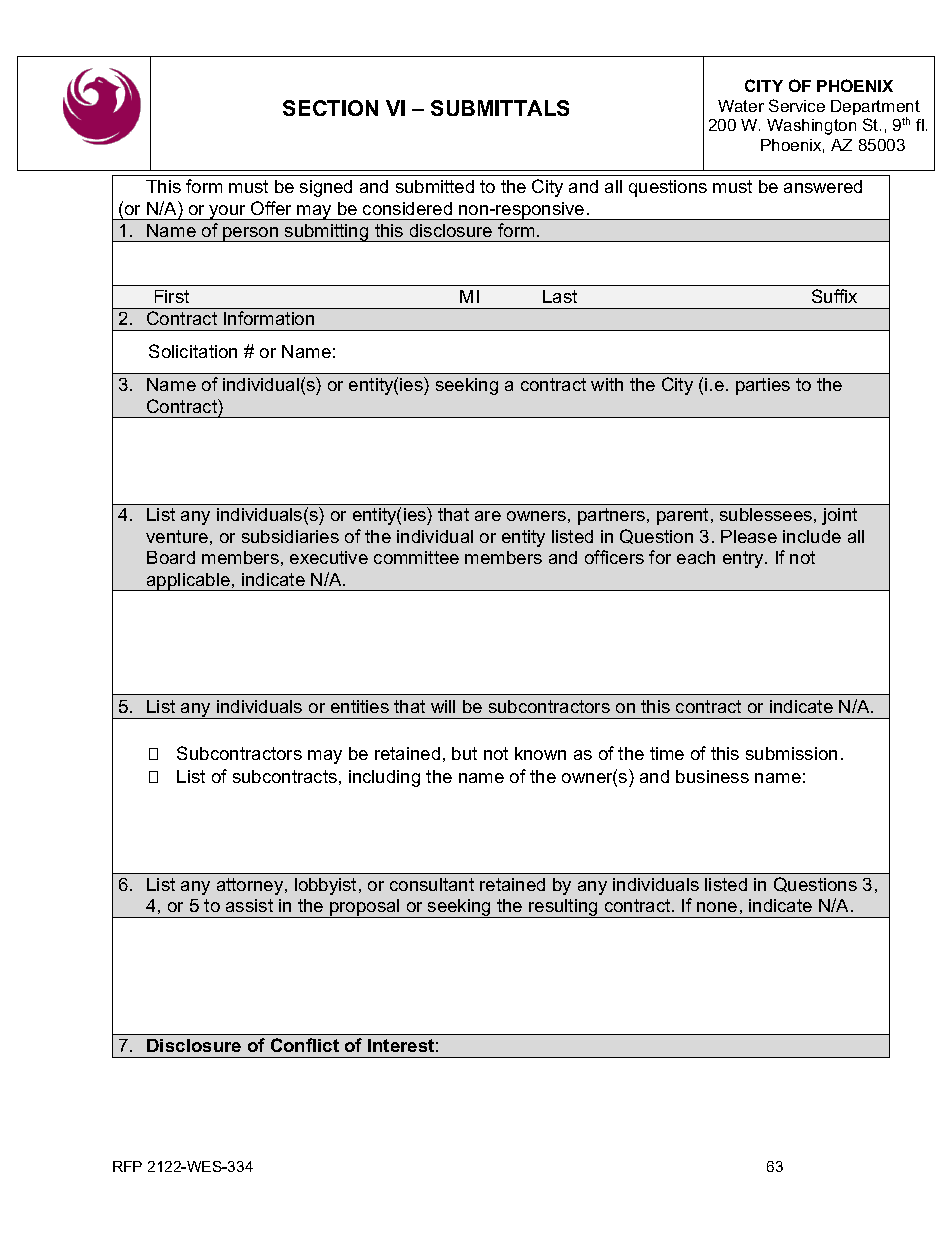 The height and width of the page is (1233, 952). I want to click on submitted, so click(435, 186).
